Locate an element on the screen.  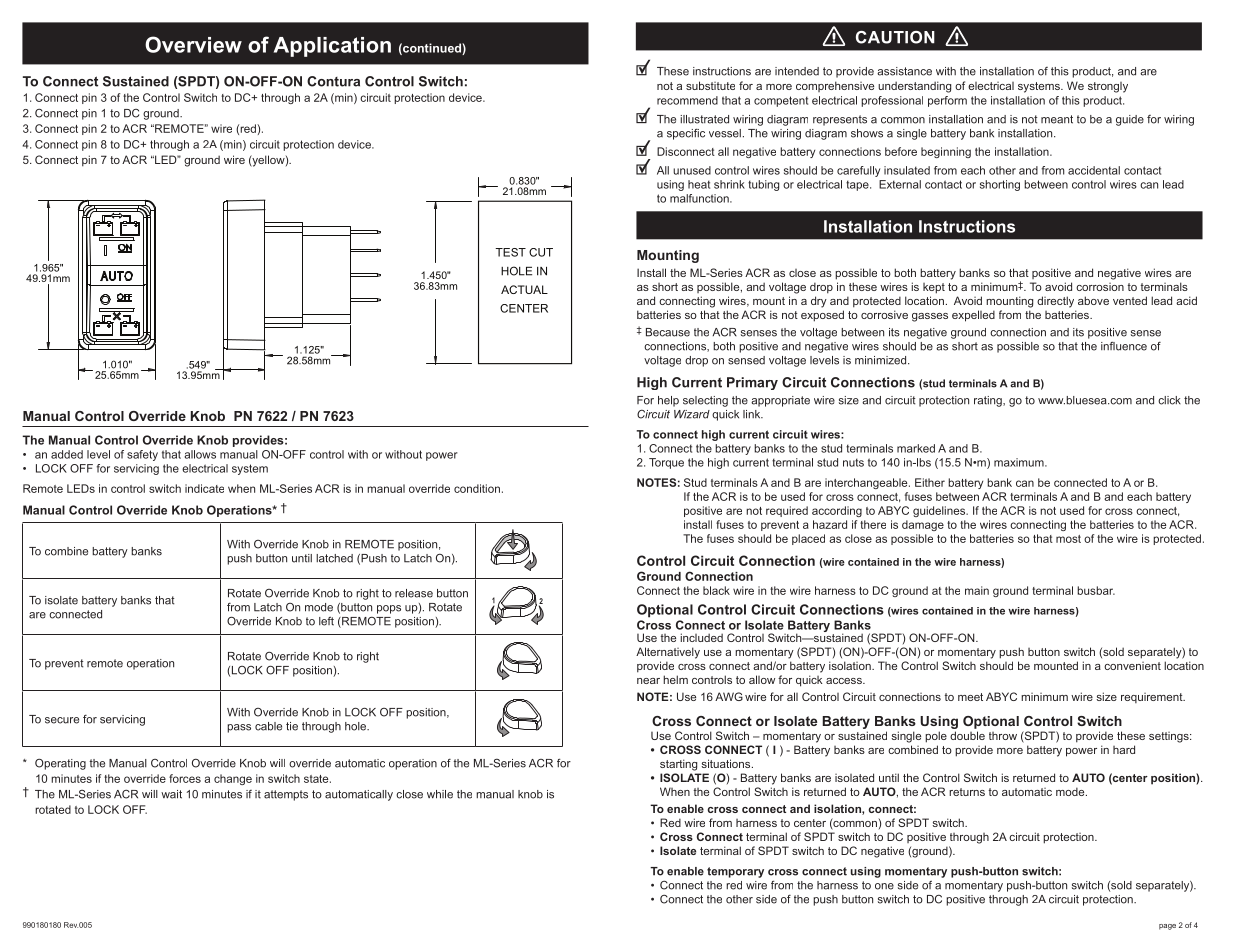
help is located at coordinates (668, 401).
